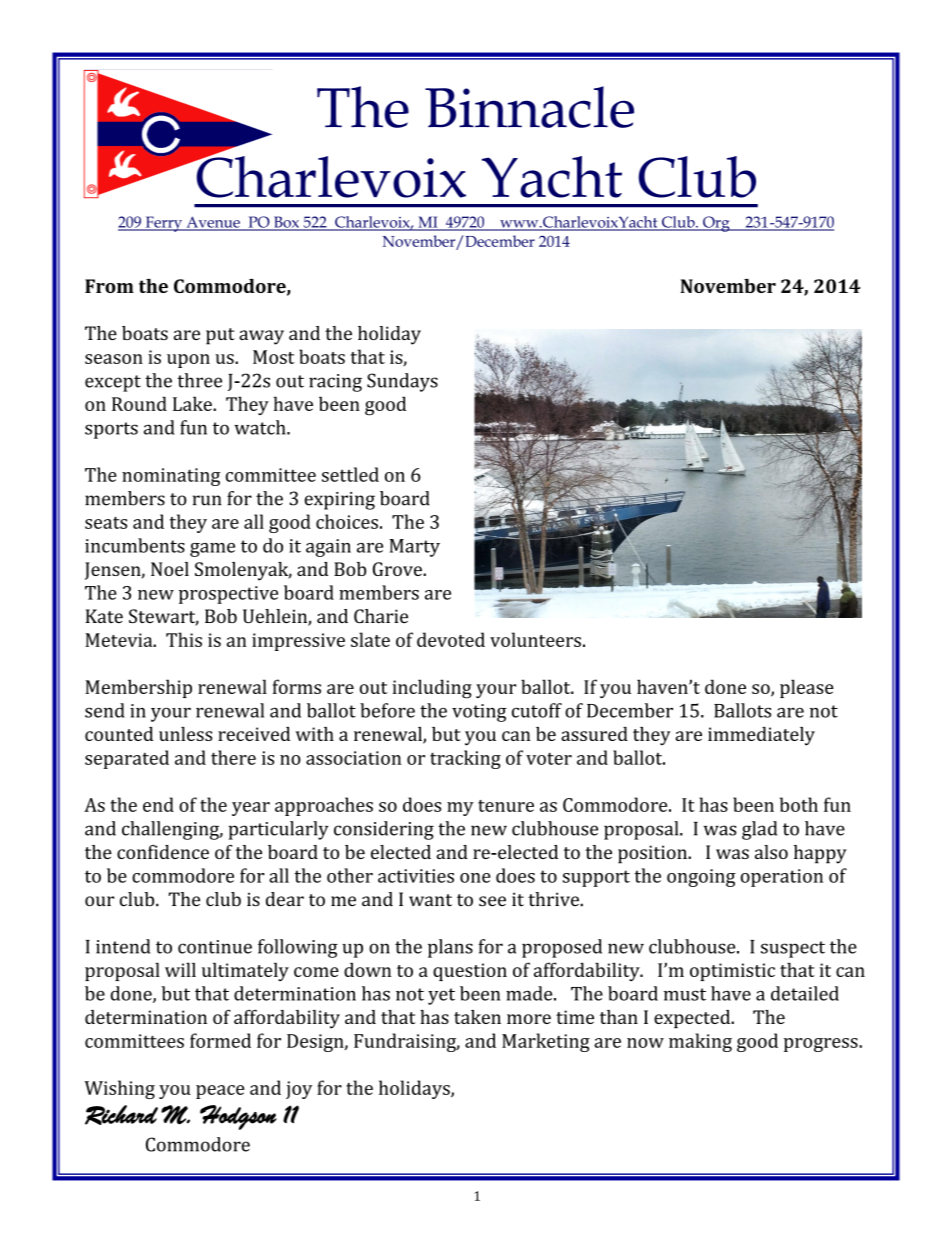 The width and height of the page is (952, 1233). I want to click on Noel, so click(170, 569).
